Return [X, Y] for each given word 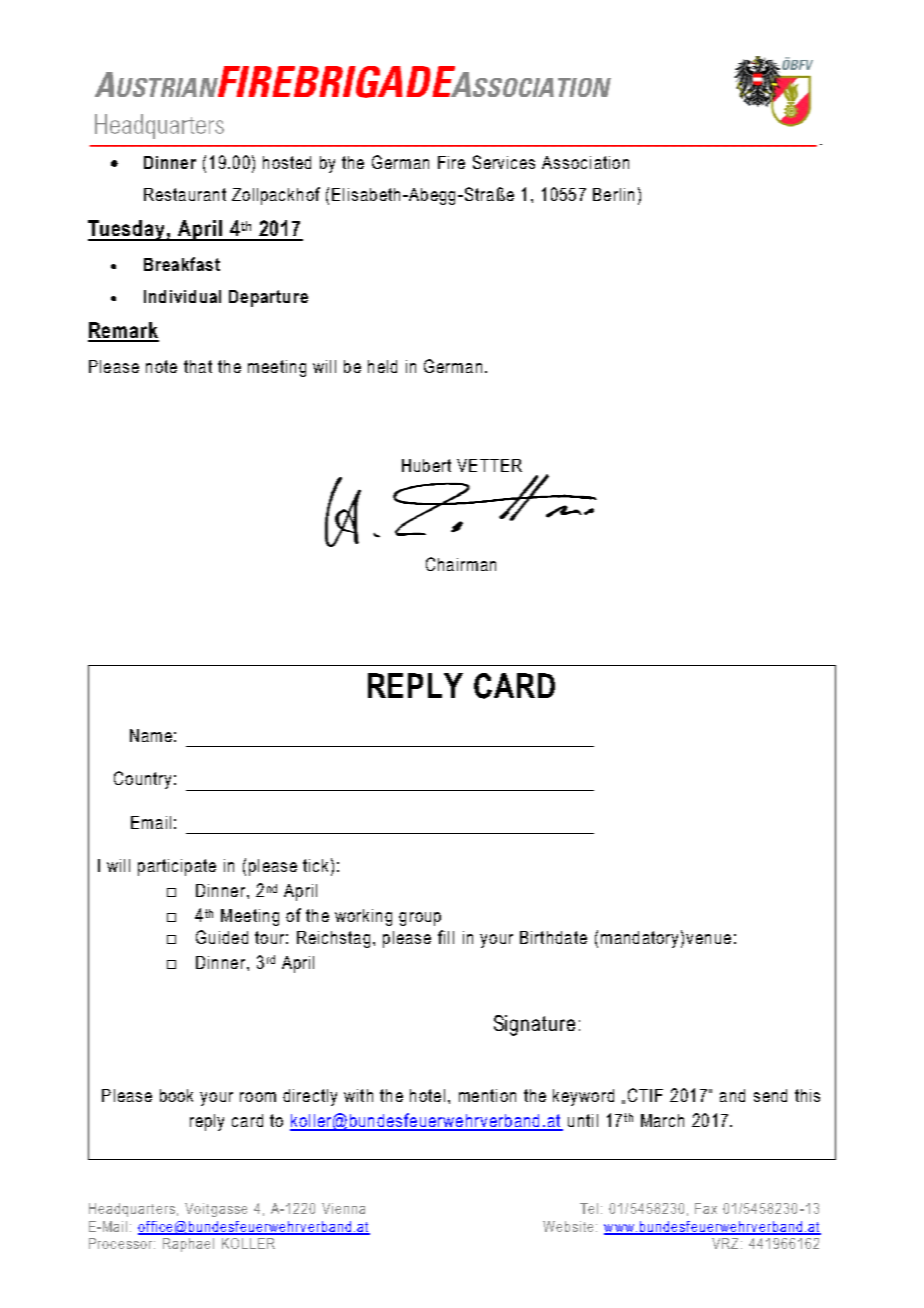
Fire [451, 162]
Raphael [188, 1245]
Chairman [461, 564]
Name [151, 735]
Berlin [613, 194]
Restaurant [185, 194]
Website [568, 1226]
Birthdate [553, 937]
